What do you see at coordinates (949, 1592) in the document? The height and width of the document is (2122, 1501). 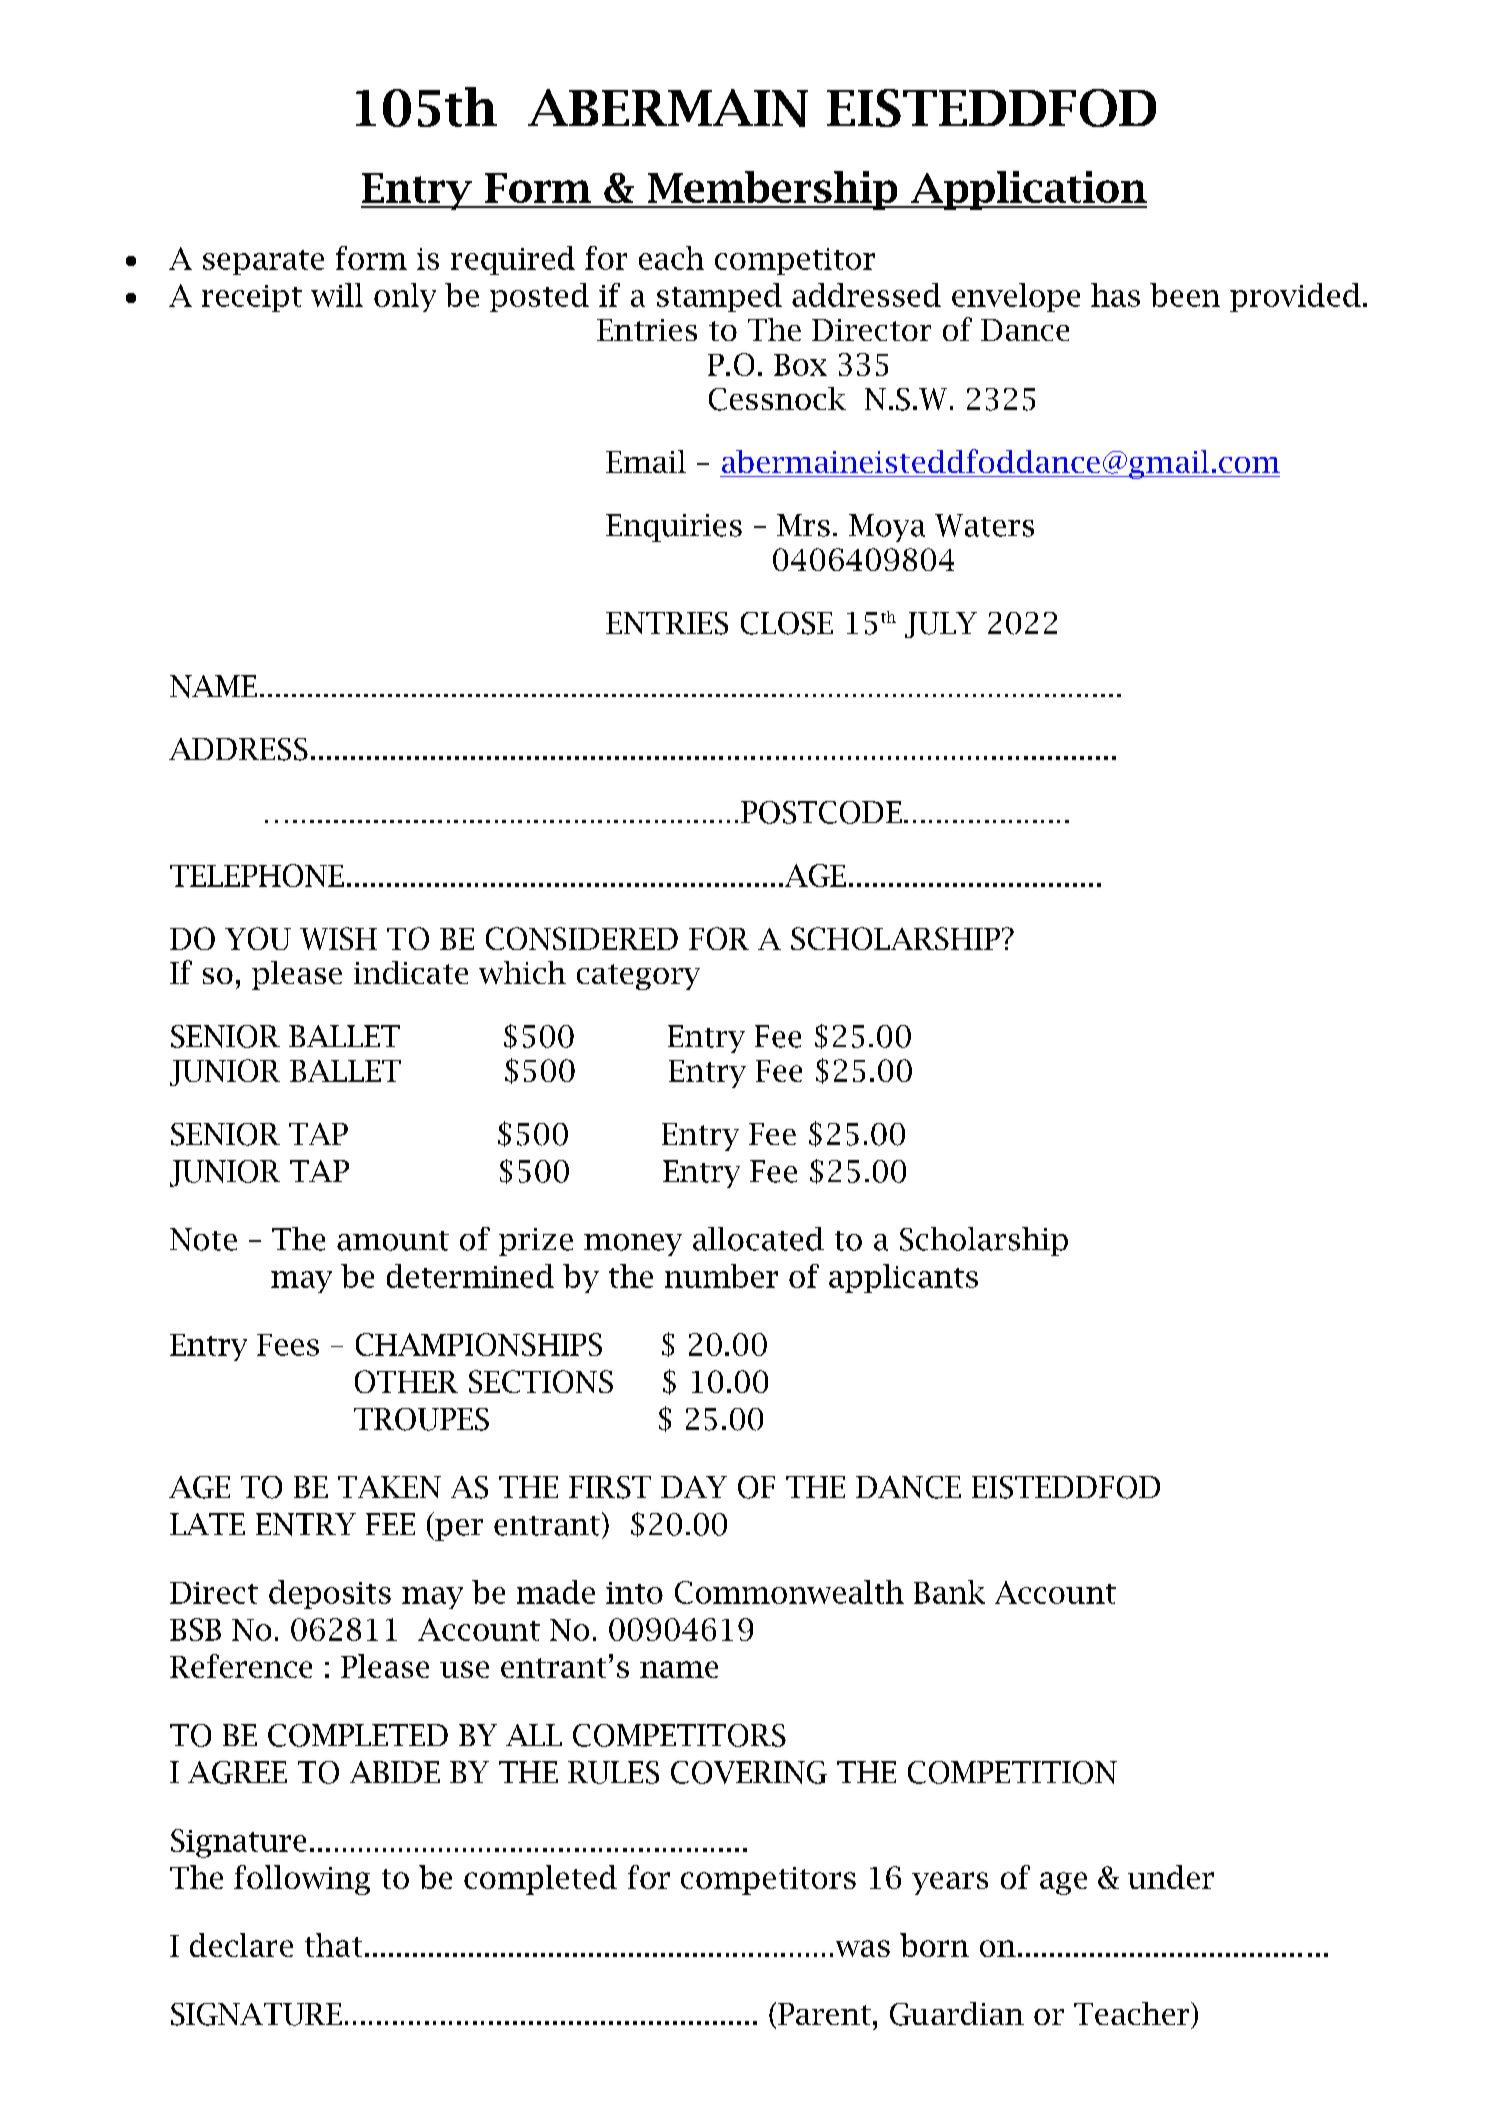 I see `Bank` at bounding box center [949, 1592].
